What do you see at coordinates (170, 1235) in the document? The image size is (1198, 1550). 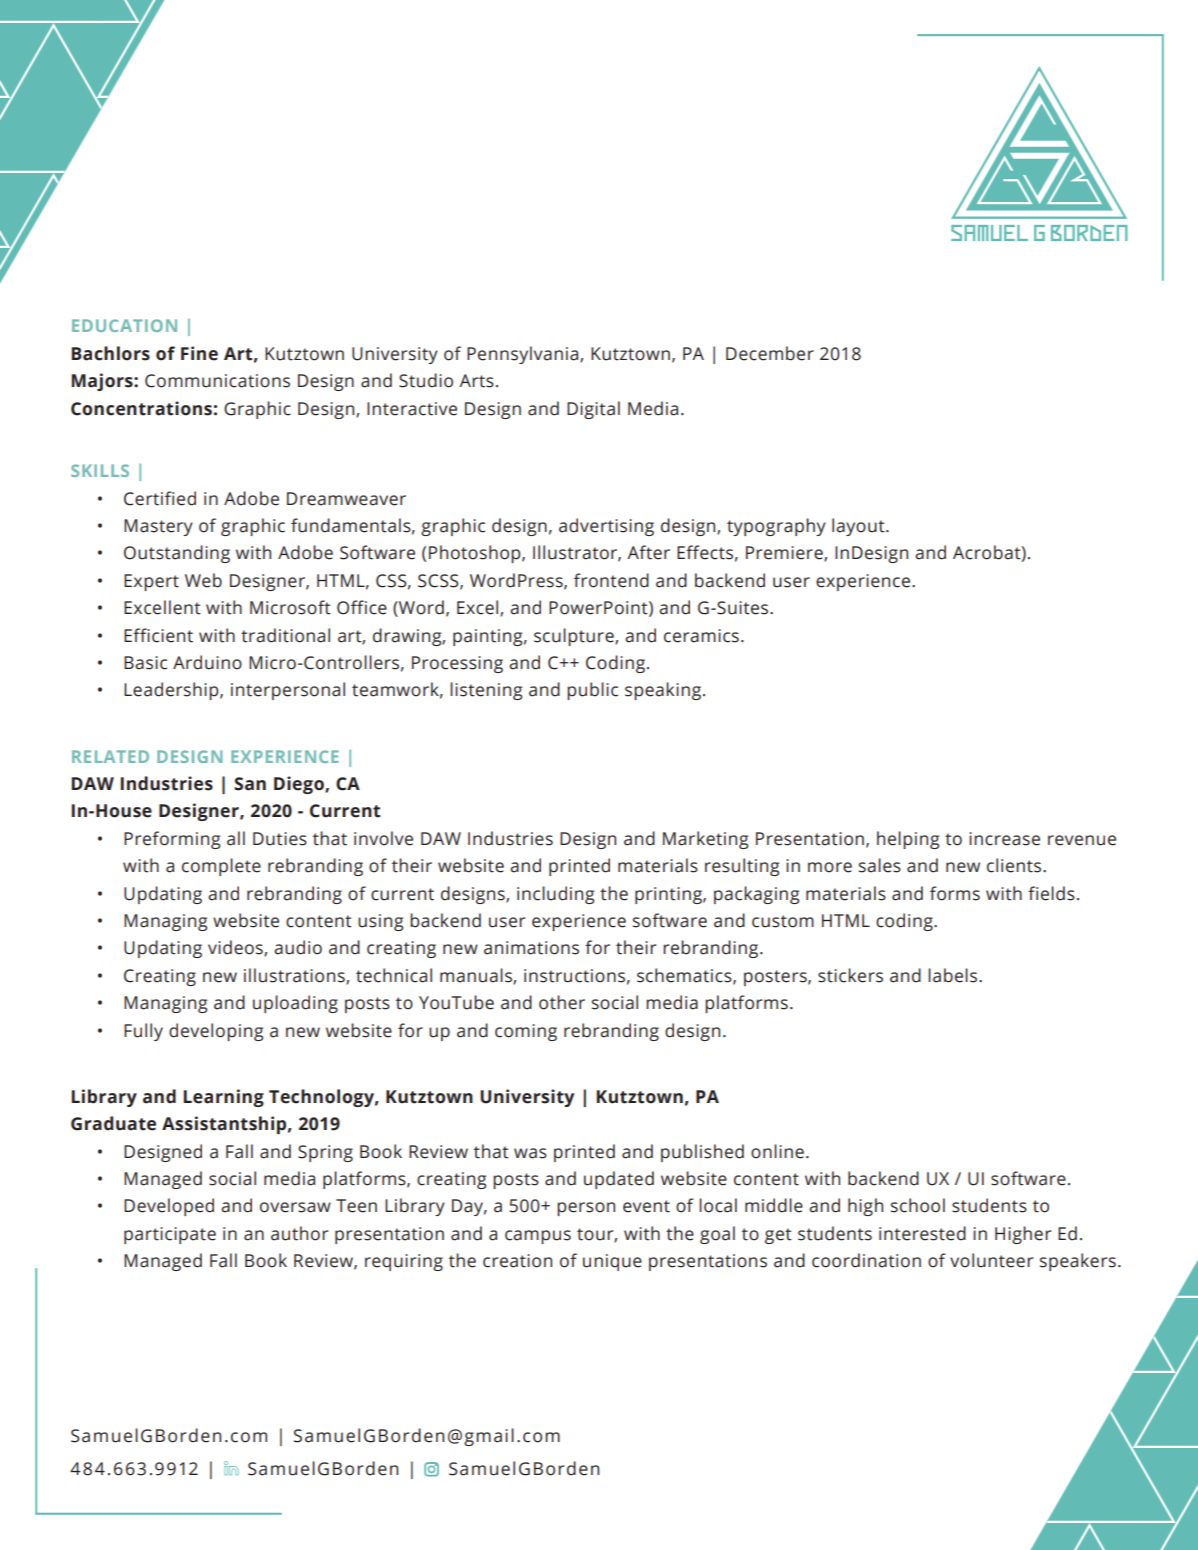 I see `participate` at bounding box center [170, 1235].
